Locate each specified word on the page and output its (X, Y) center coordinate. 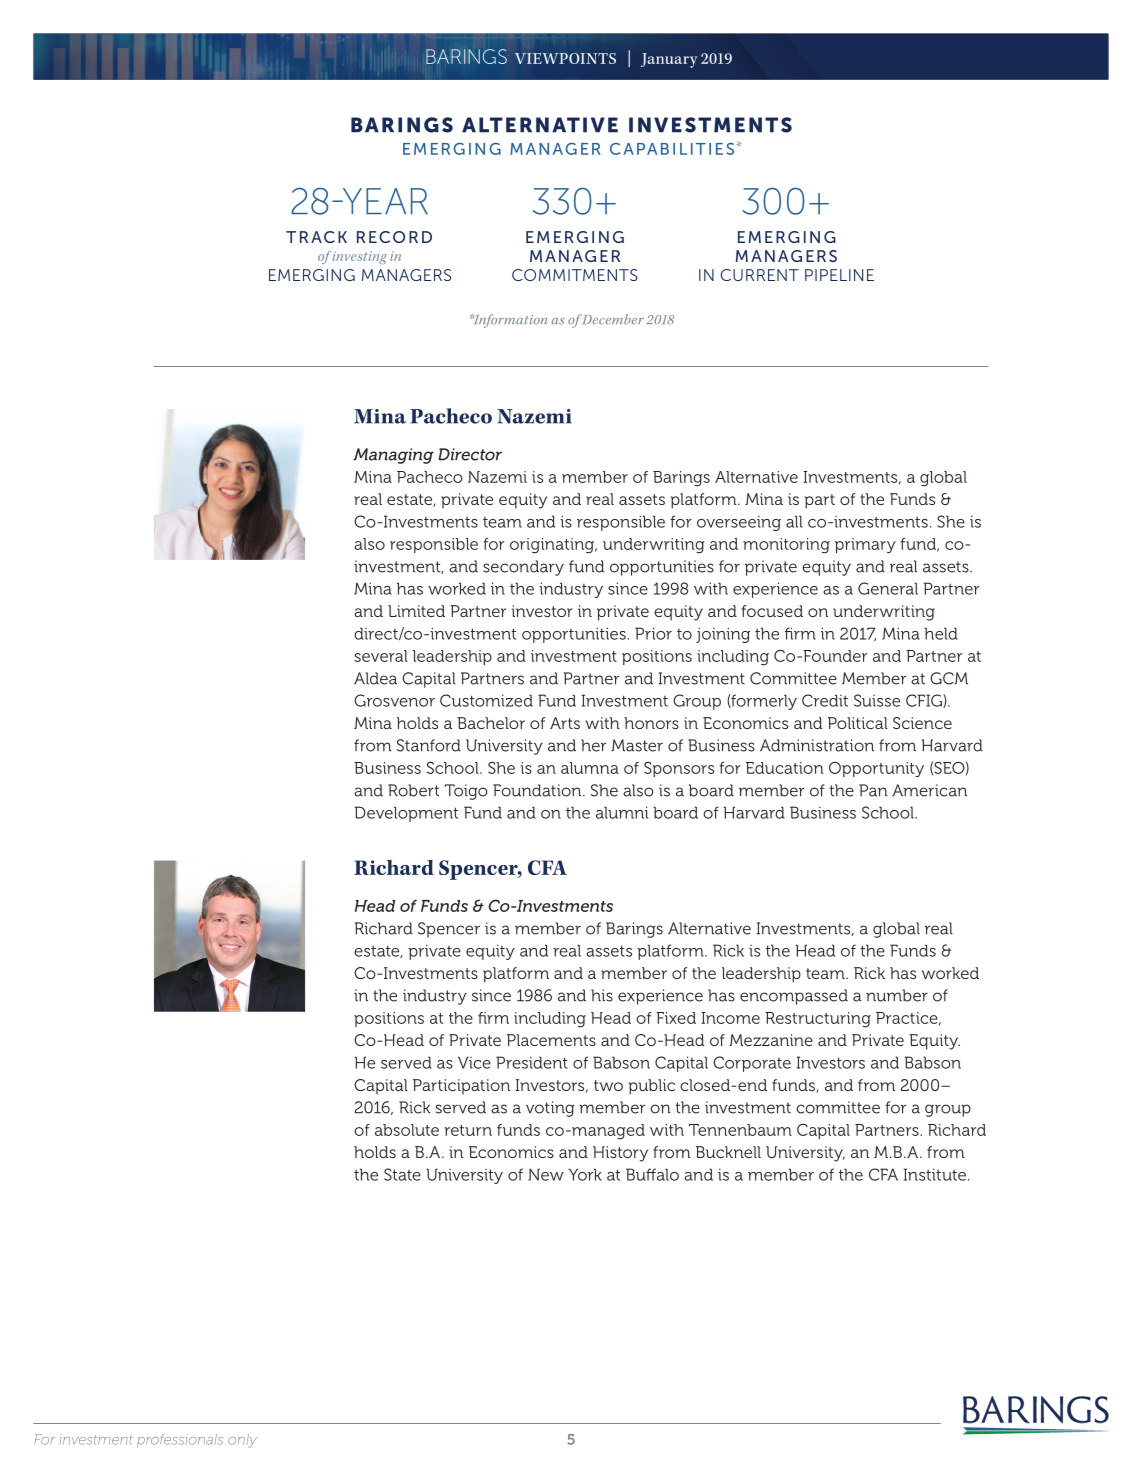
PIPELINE (839, 275)
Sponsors (679, 769)
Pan (873, 790)
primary (865, 545)
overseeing (739, 523)
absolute (407, 1130)
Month (666, 59)
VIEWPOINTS (565, 58)
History (620, 1154)
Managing (393, 456)
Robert (413, 790)
